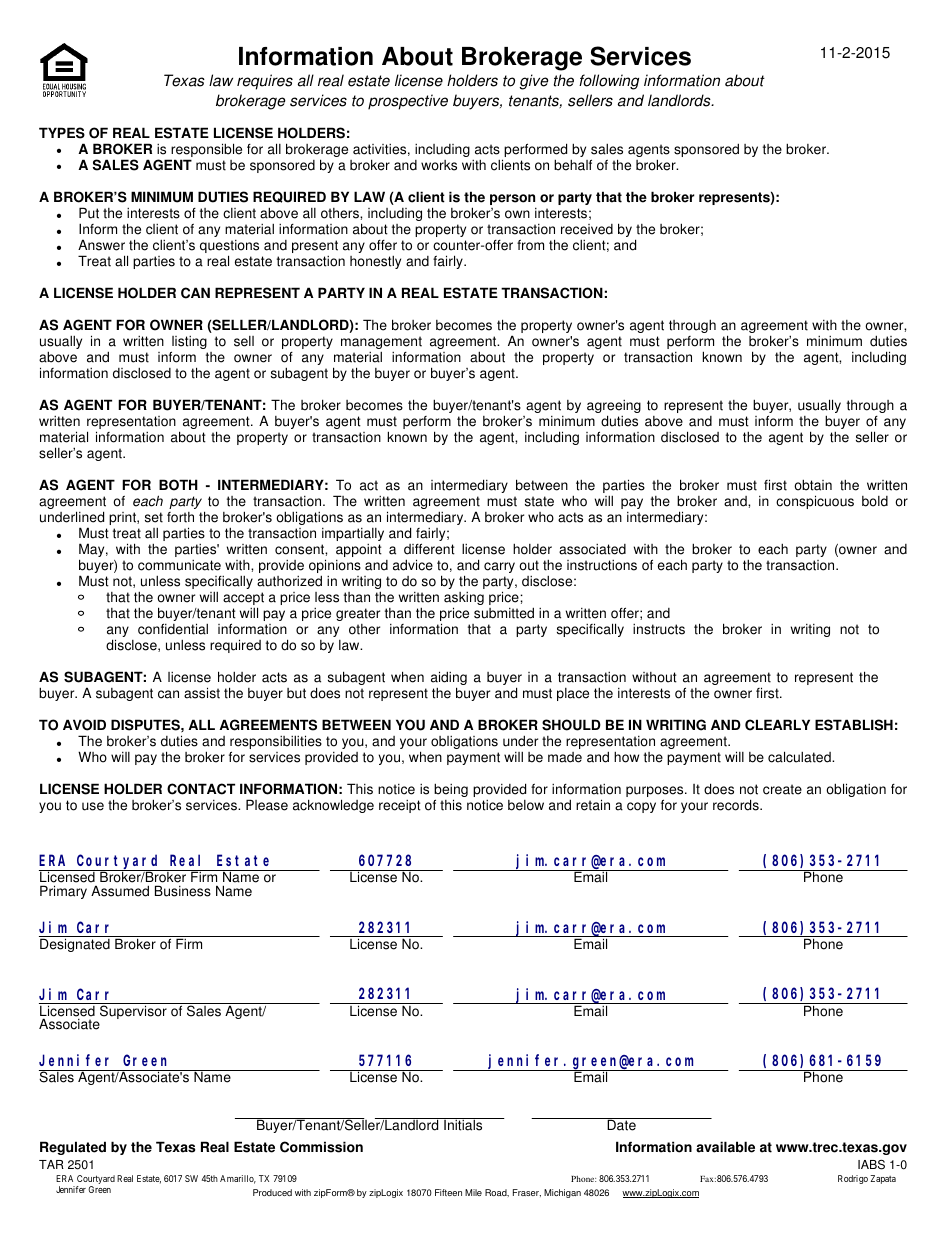 The height and width of the screenshot is (1233, 952). Describe the element at coordinates (813, 485) in the screenshot. I see `obtain` at that location.
